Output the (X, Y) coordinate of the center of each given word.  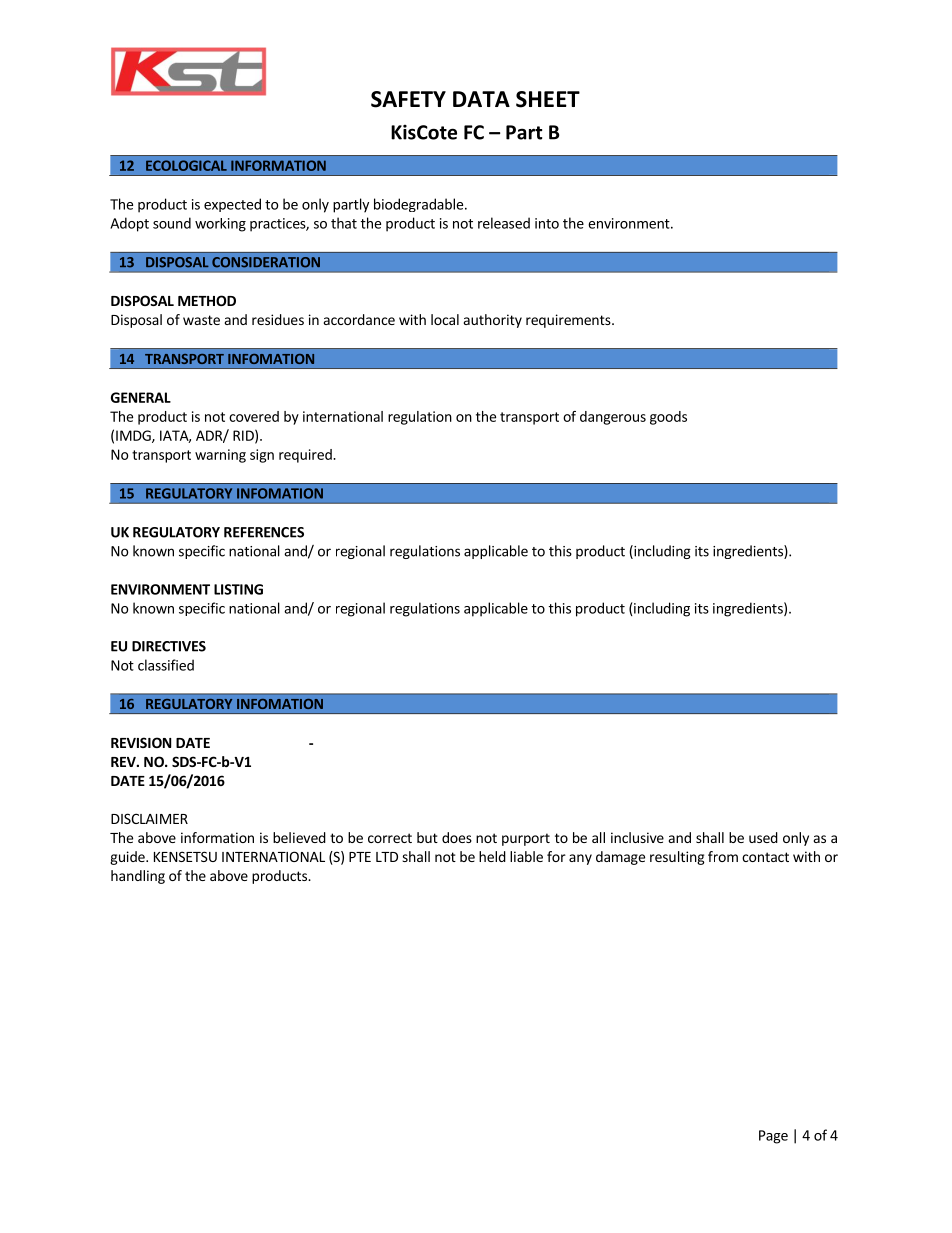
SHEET (548, 99)
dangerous (613, 418)
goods (668, 418)
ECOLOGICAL (186, 165)
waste (201, 320)
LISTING (238, 589)
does (457, 837)
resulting (677, 858)
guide (128, 858)
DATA (481, 99)
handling (138, 877)
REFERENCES (264, 532)
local (445, 319)
